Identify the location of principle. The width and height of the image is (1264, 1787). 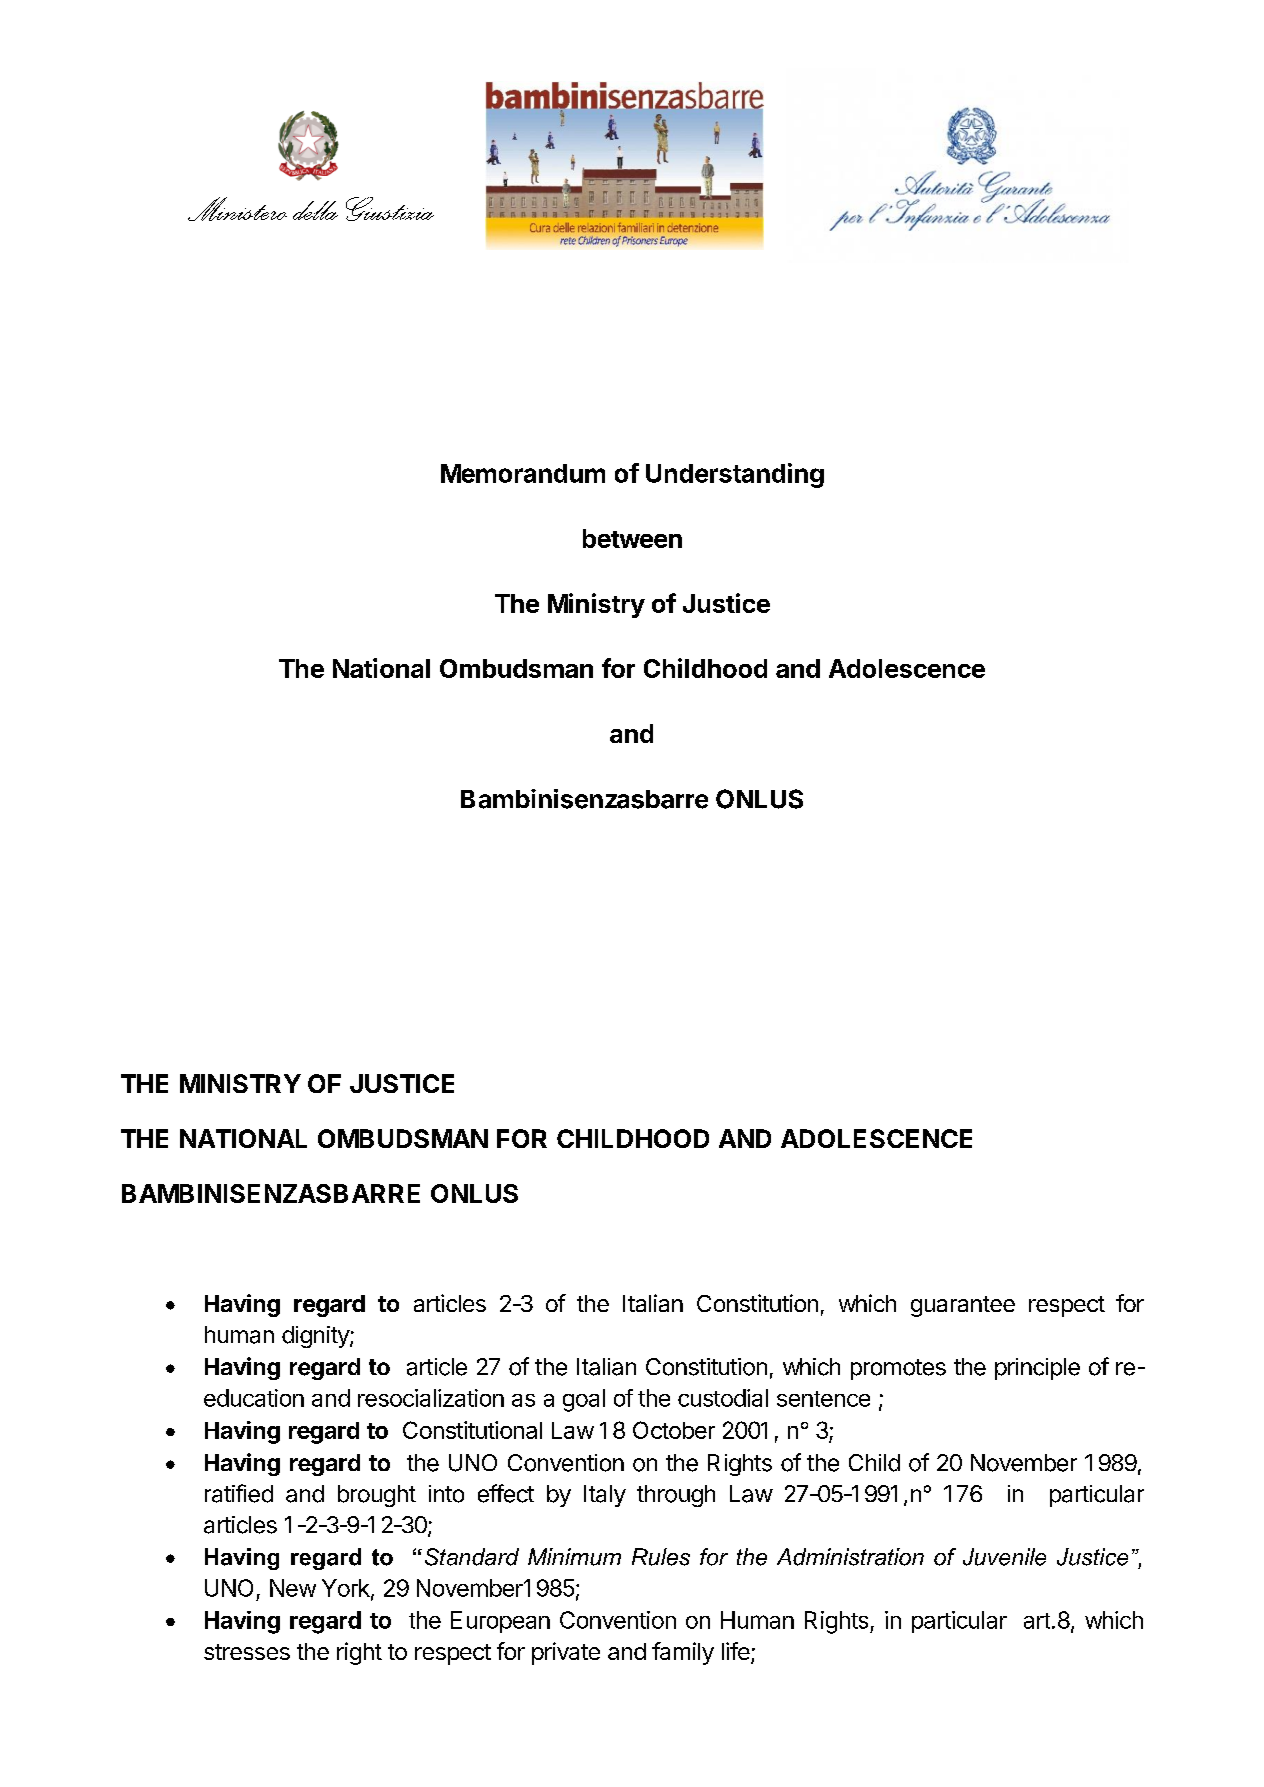
(1037, 1369).
